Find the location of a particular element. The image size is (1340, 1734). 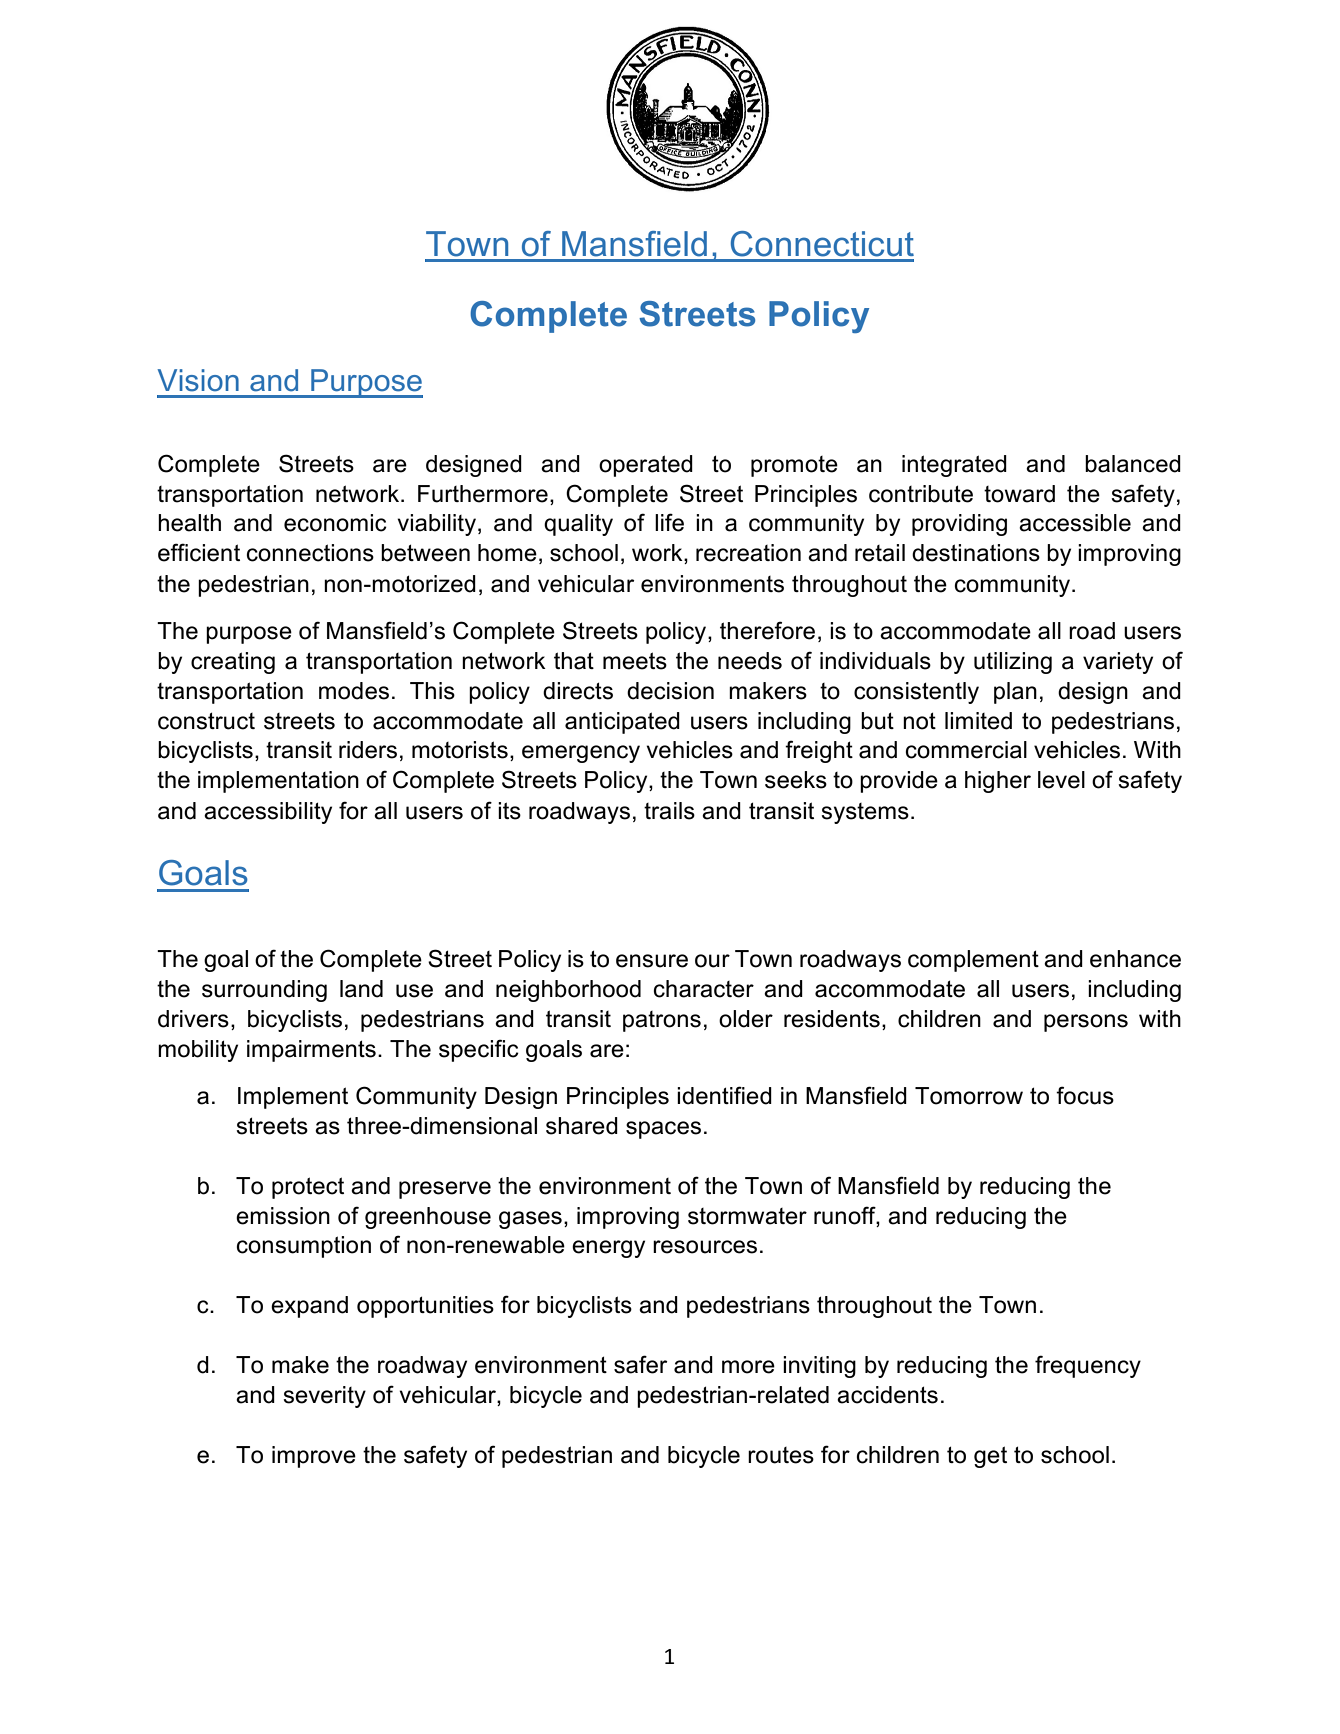

higher is located at coordinates (998, 782).
